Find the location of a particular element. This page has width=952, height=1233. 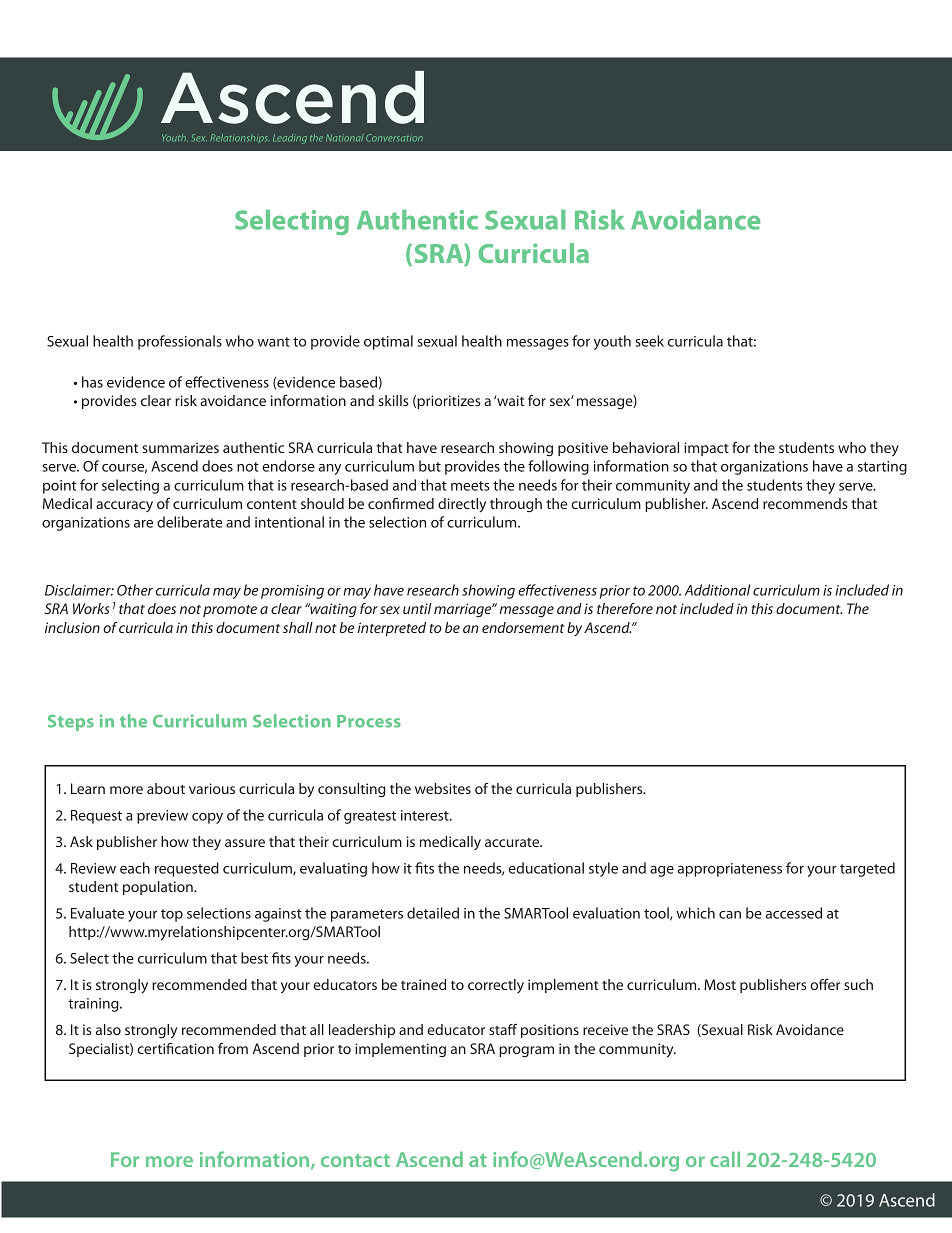

until is located at coordinates (417, 608).
